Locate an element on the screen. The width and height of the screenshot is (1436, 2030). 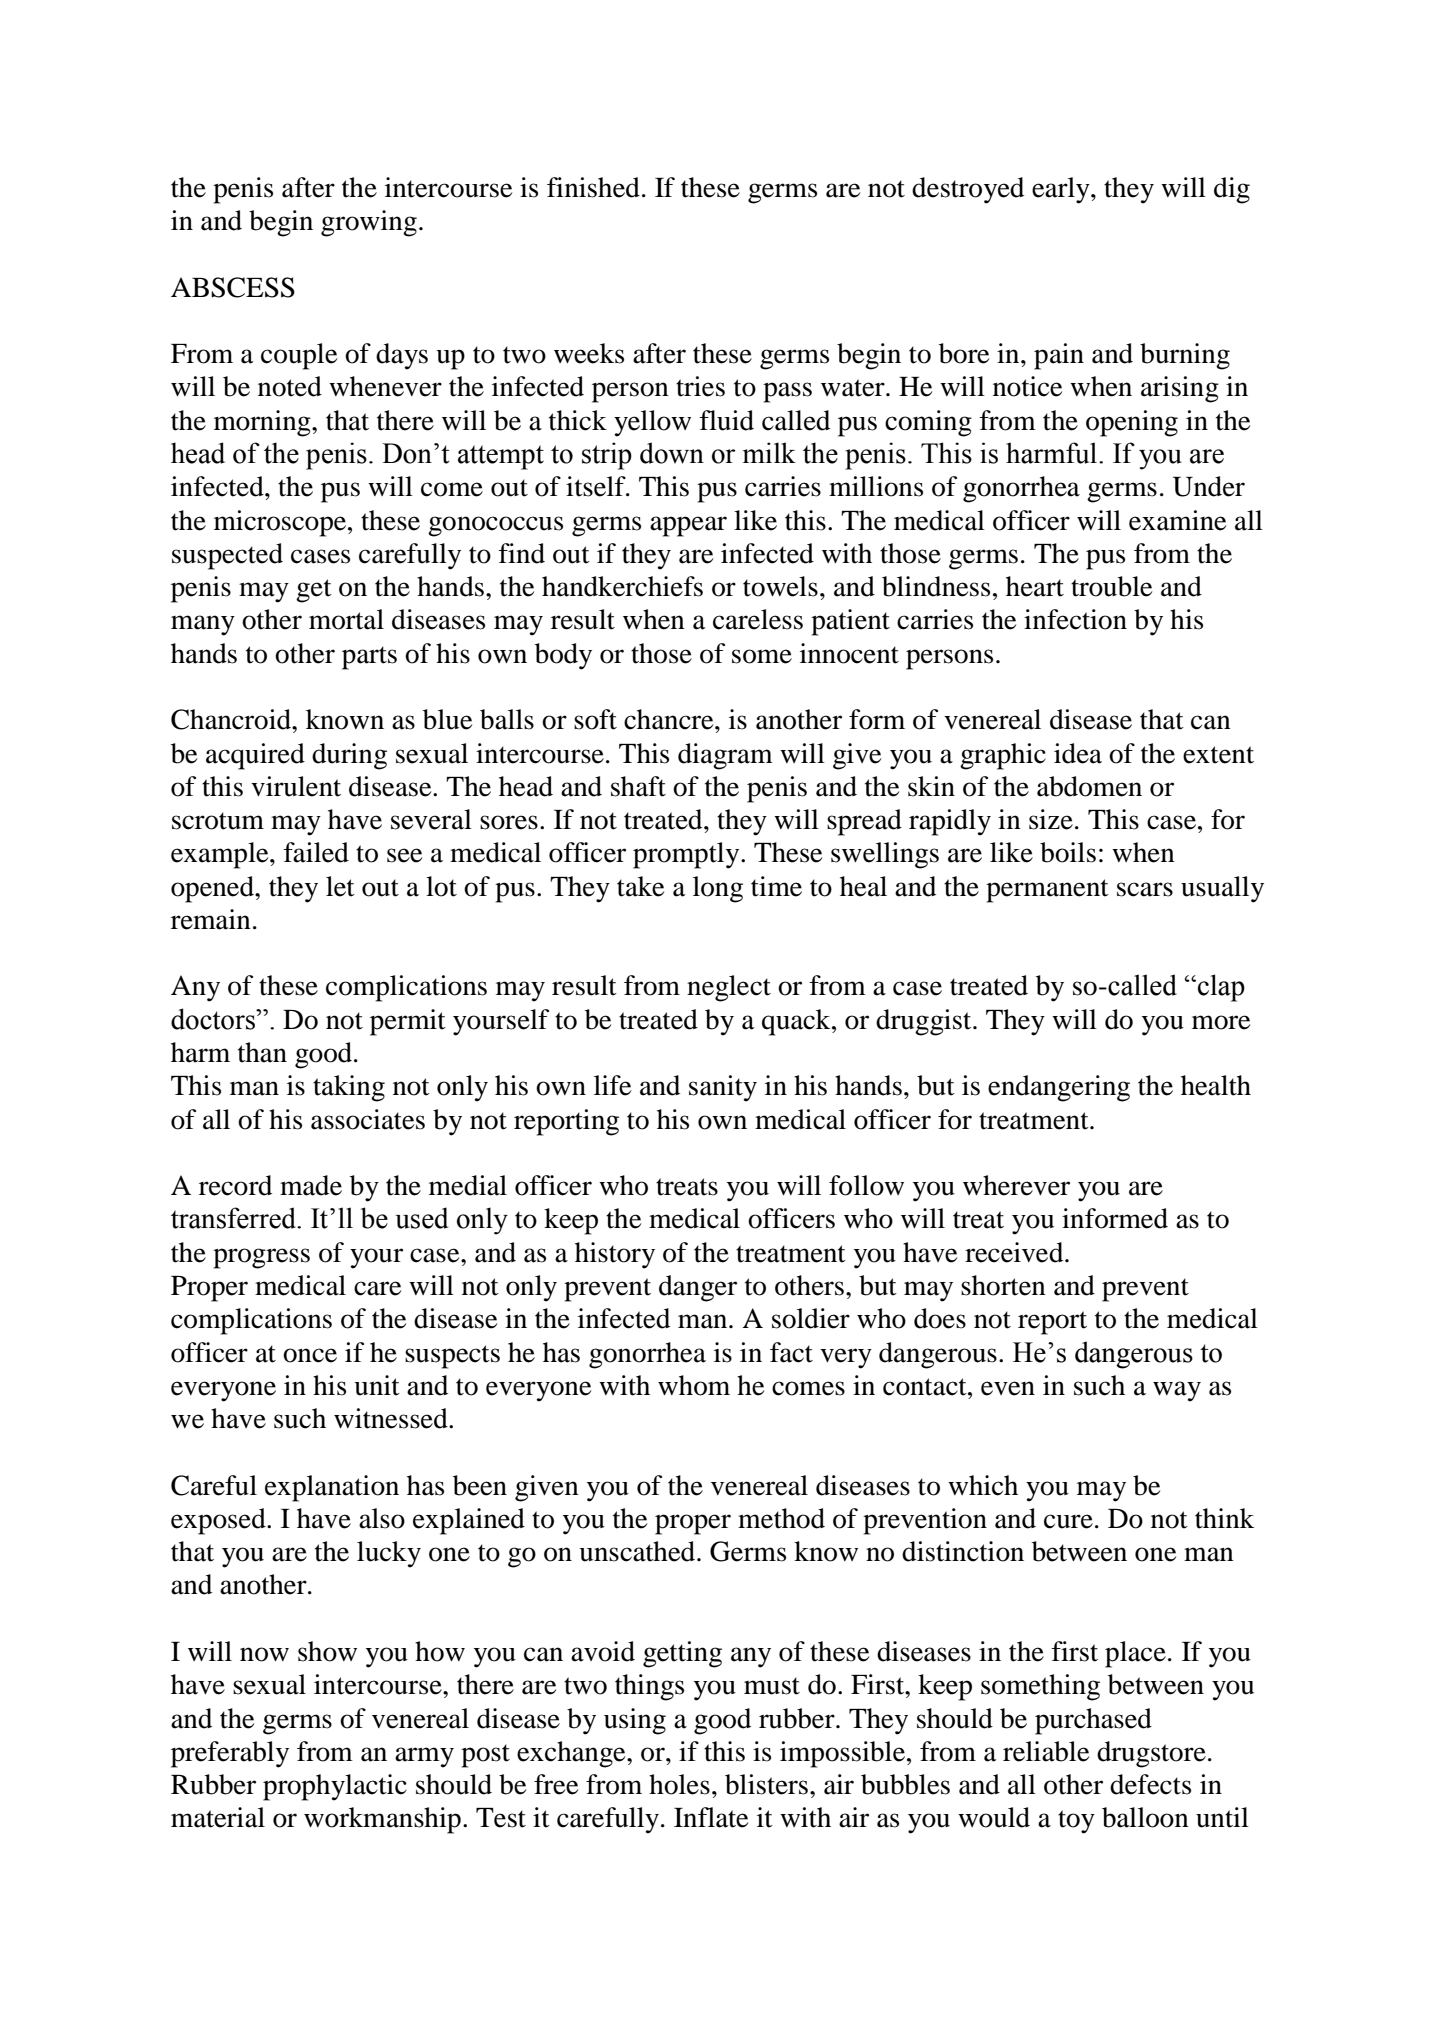
idea is located at coordinates (1078, 753).
